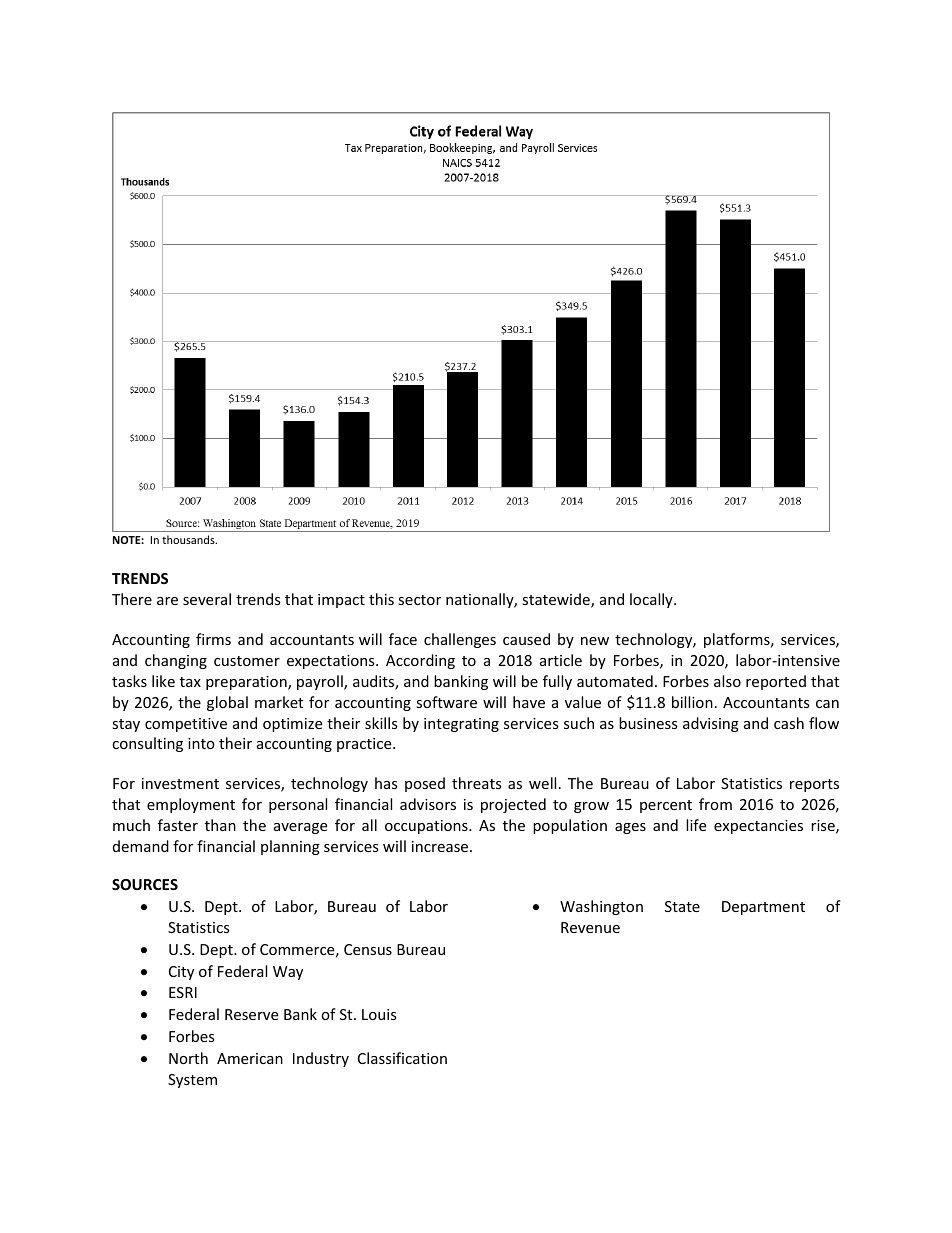 This document has height=1233, width=952. Describe the element at coordinates (188, 1058) in the document. I see `North` at that location.
